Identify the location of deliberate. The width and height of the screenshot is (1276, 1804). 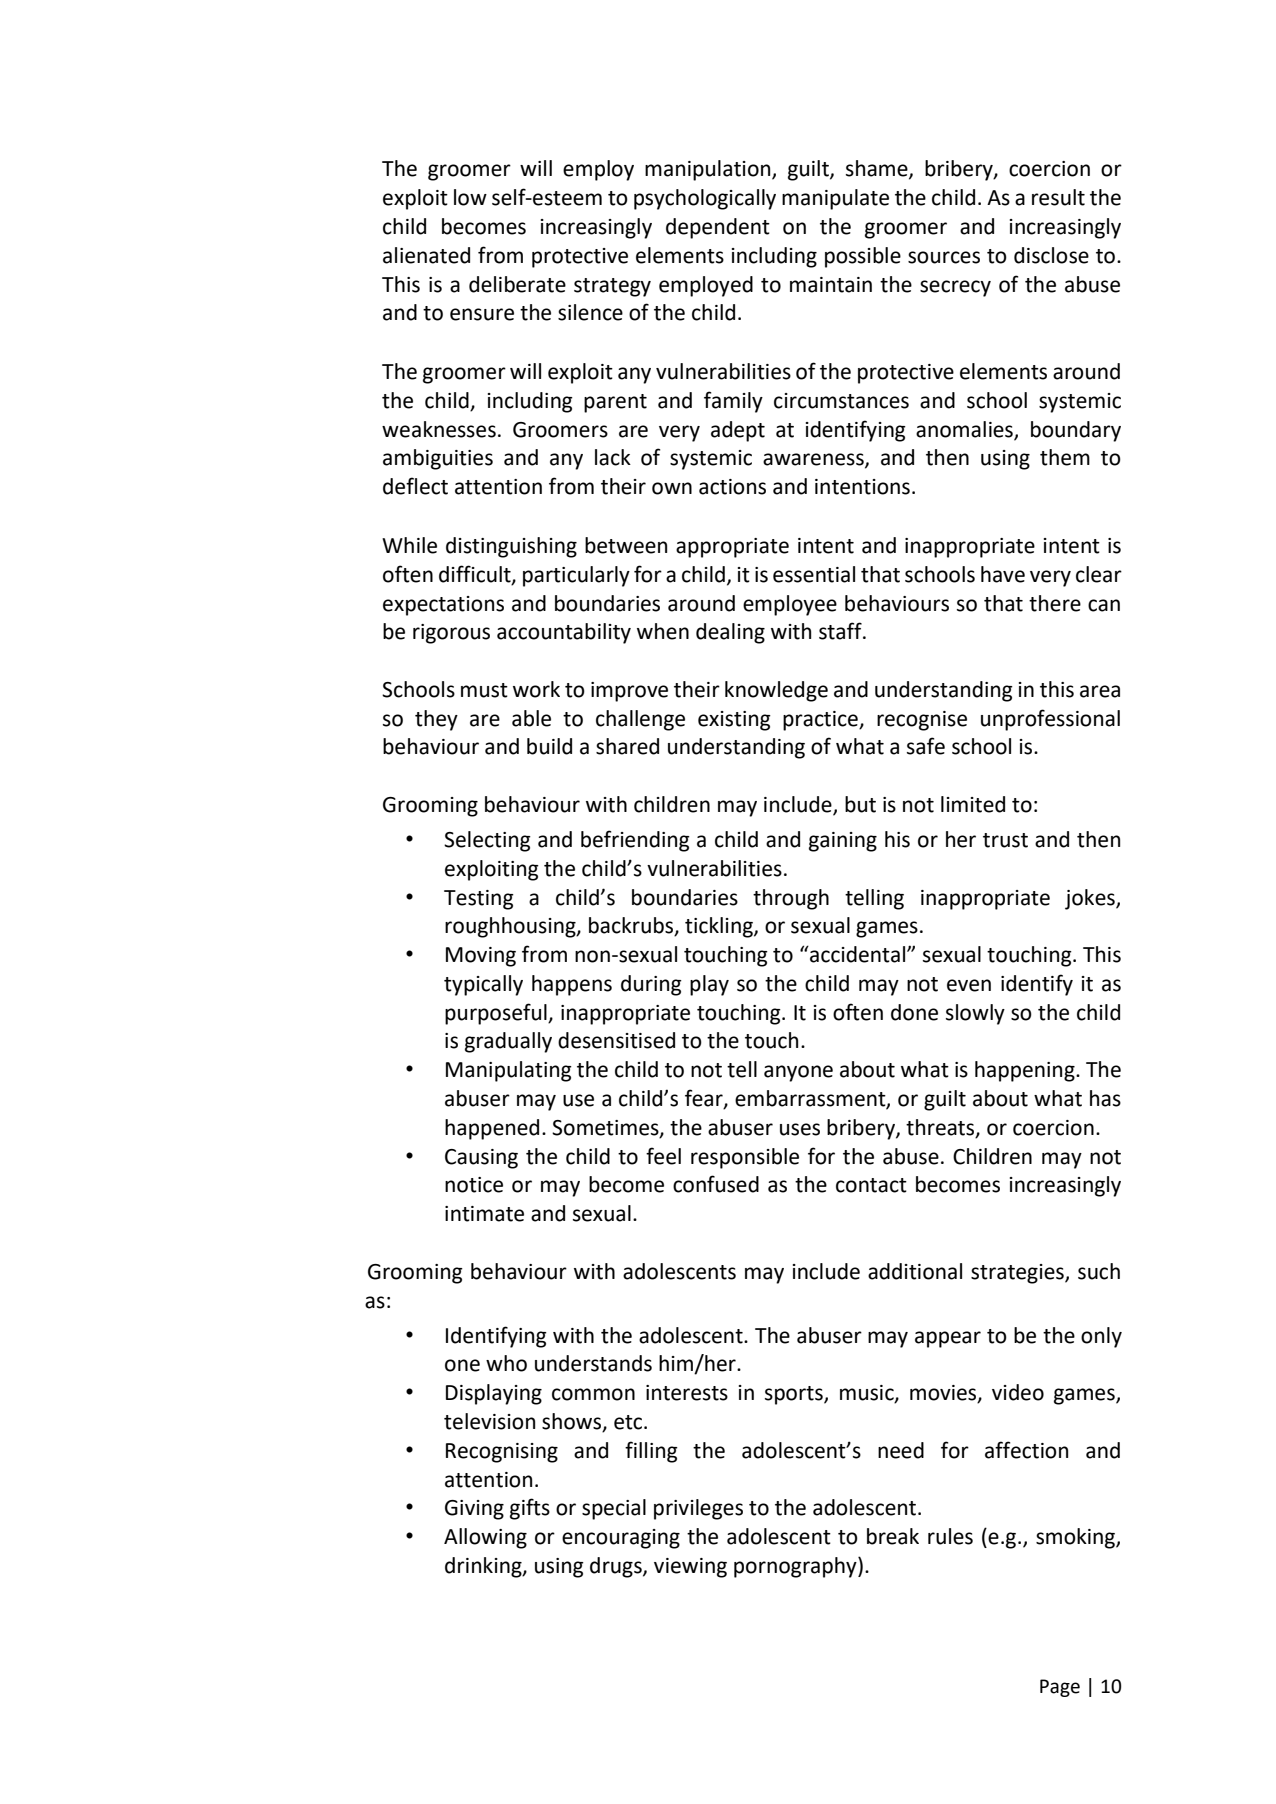
(517, 284).
